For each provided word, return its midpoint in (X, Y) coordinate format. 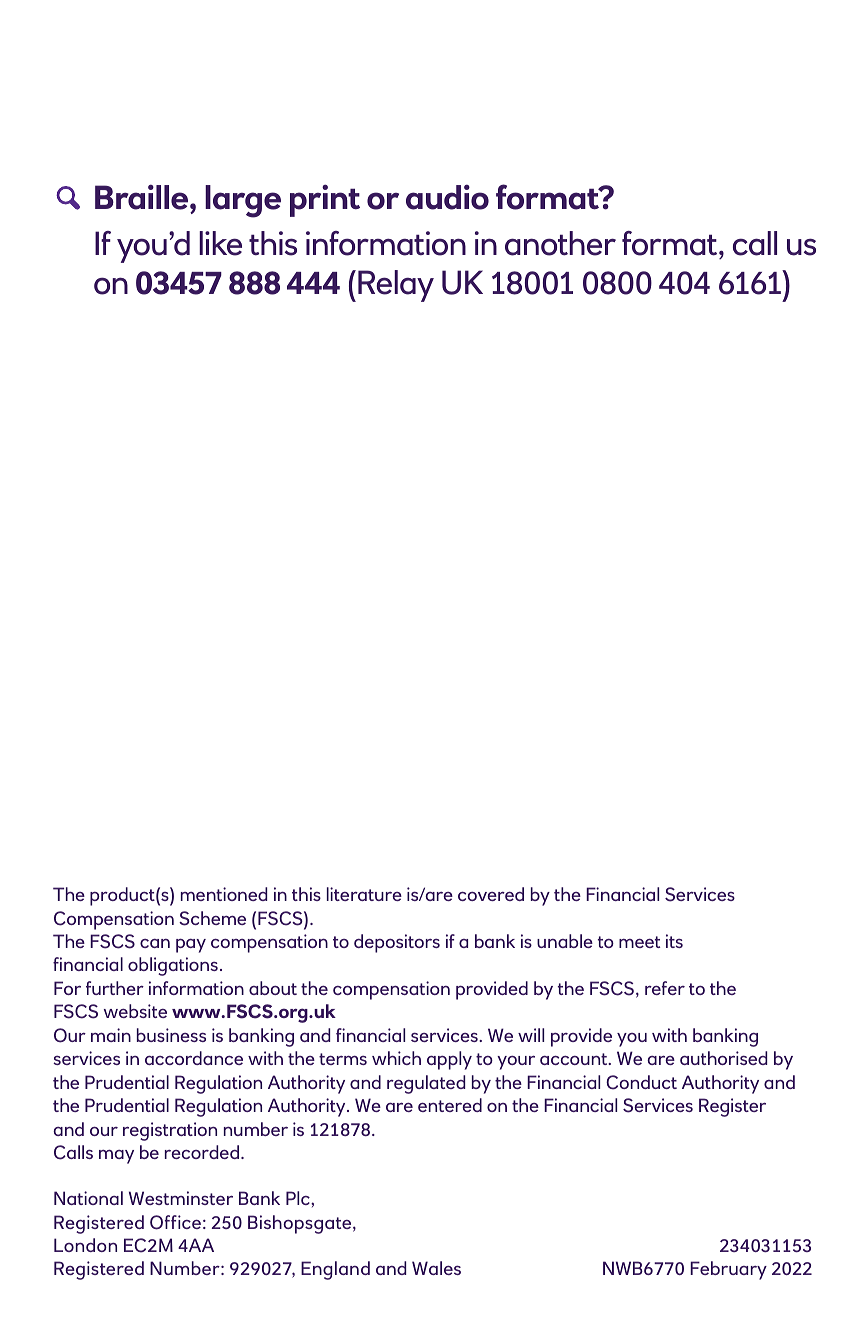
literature (364, 894)
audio (447, 197)
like (220, 243)
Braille (143, 197)
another (560, 243)
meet (639, 942)
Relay (396, 286)
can (155, 943)
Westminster (181, 1198)
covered (491, 894)
